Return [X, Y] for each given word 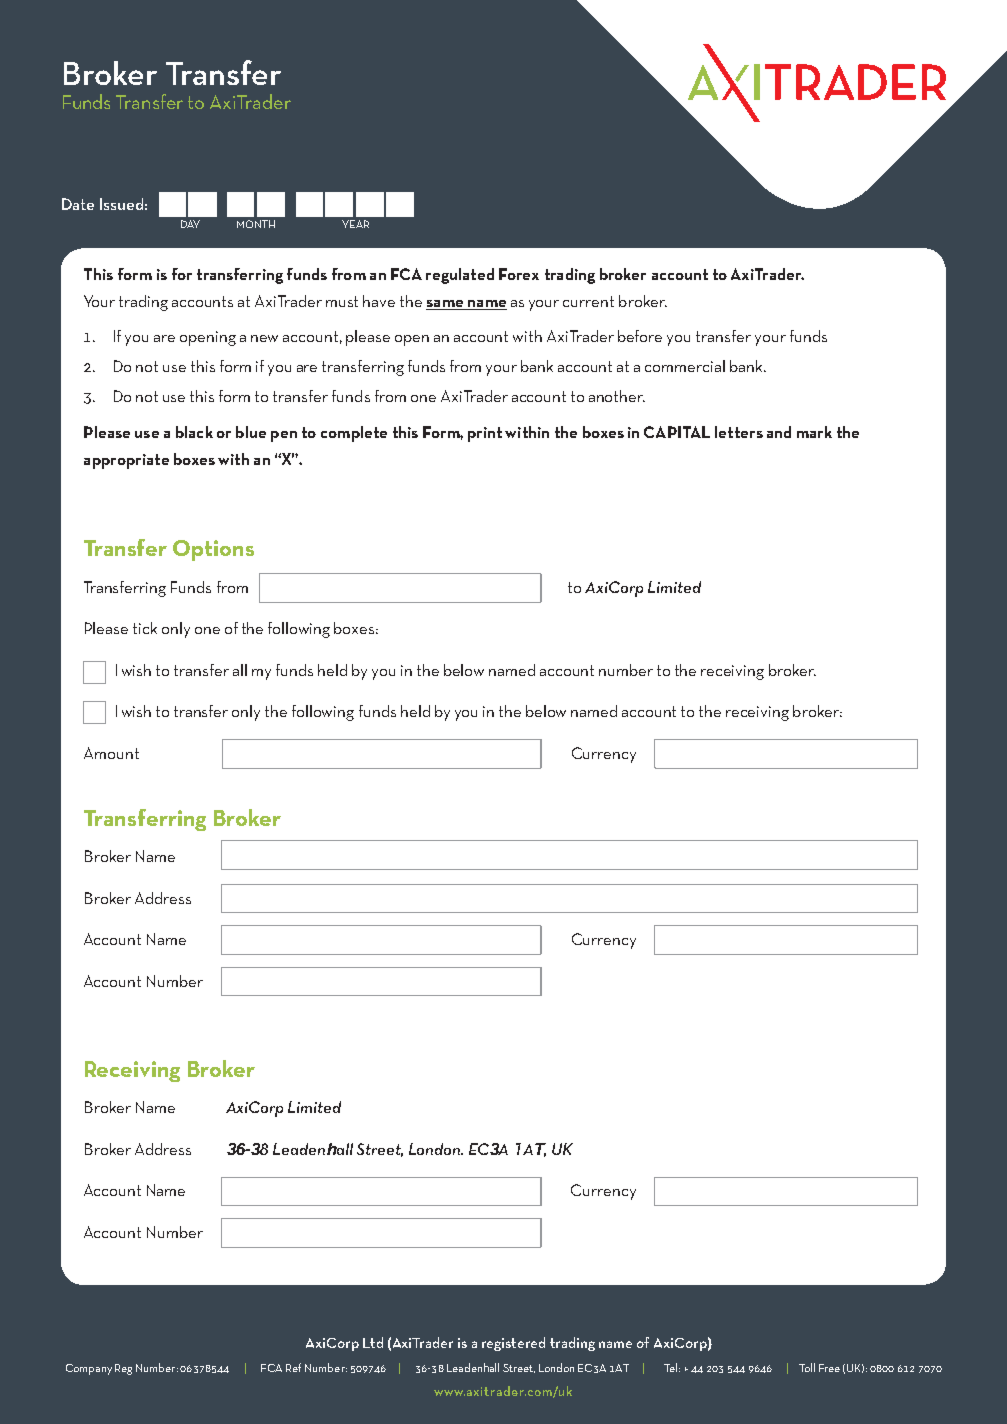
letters [739, 432]
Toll [807, 1367]
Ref [293, 1367]
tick [145, 628]
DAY [190, 224]
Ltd [373, 1342]
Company [89, 1369]
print [485, 434]
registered [513, 1344]
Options [213, 550]
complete [354, 434]
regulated [460, 276]
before [640, 336]
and [779, 432]
